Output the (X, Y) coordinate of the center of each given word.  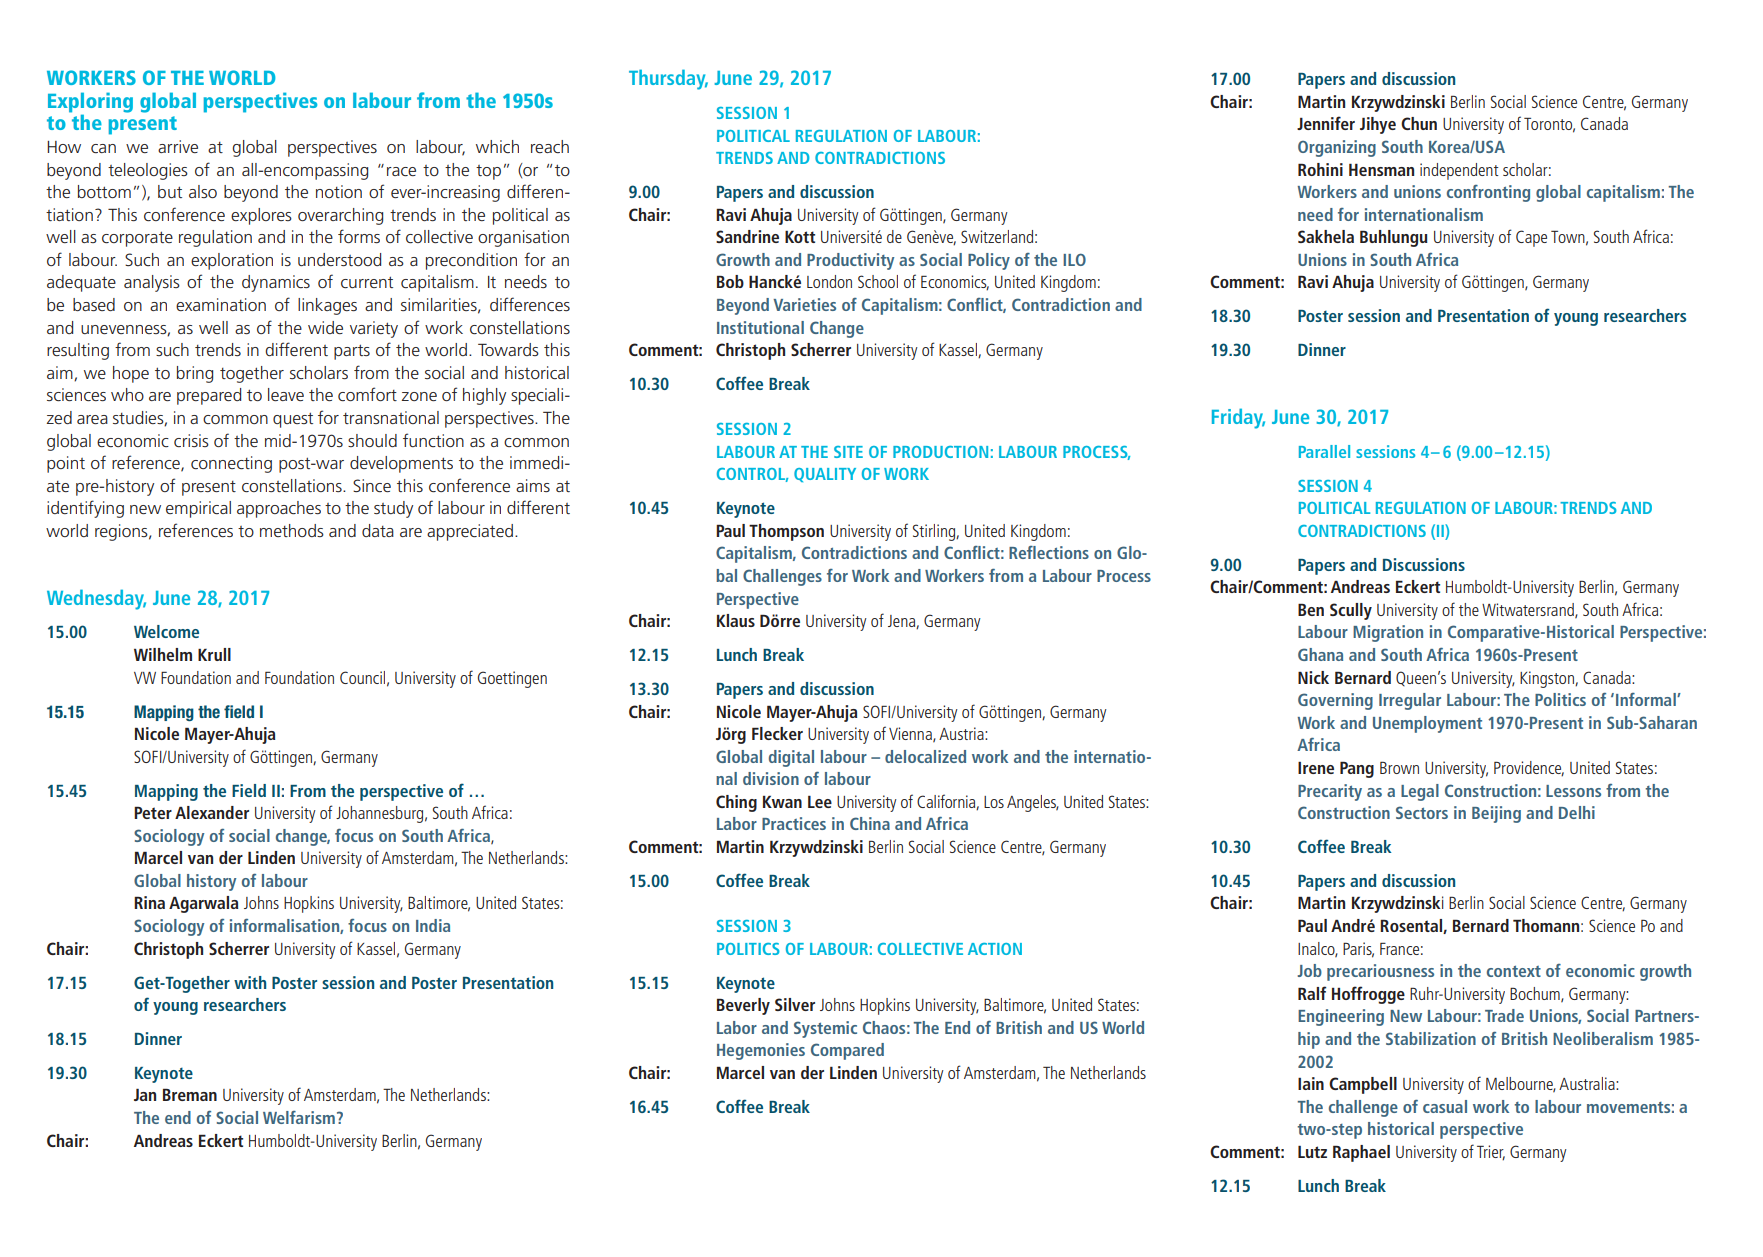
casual (1445, 1106)
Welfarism (299, 1117)
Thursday (668, 79)
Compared (847, 1051)
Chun (1419, 123)
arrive (178, 146)
